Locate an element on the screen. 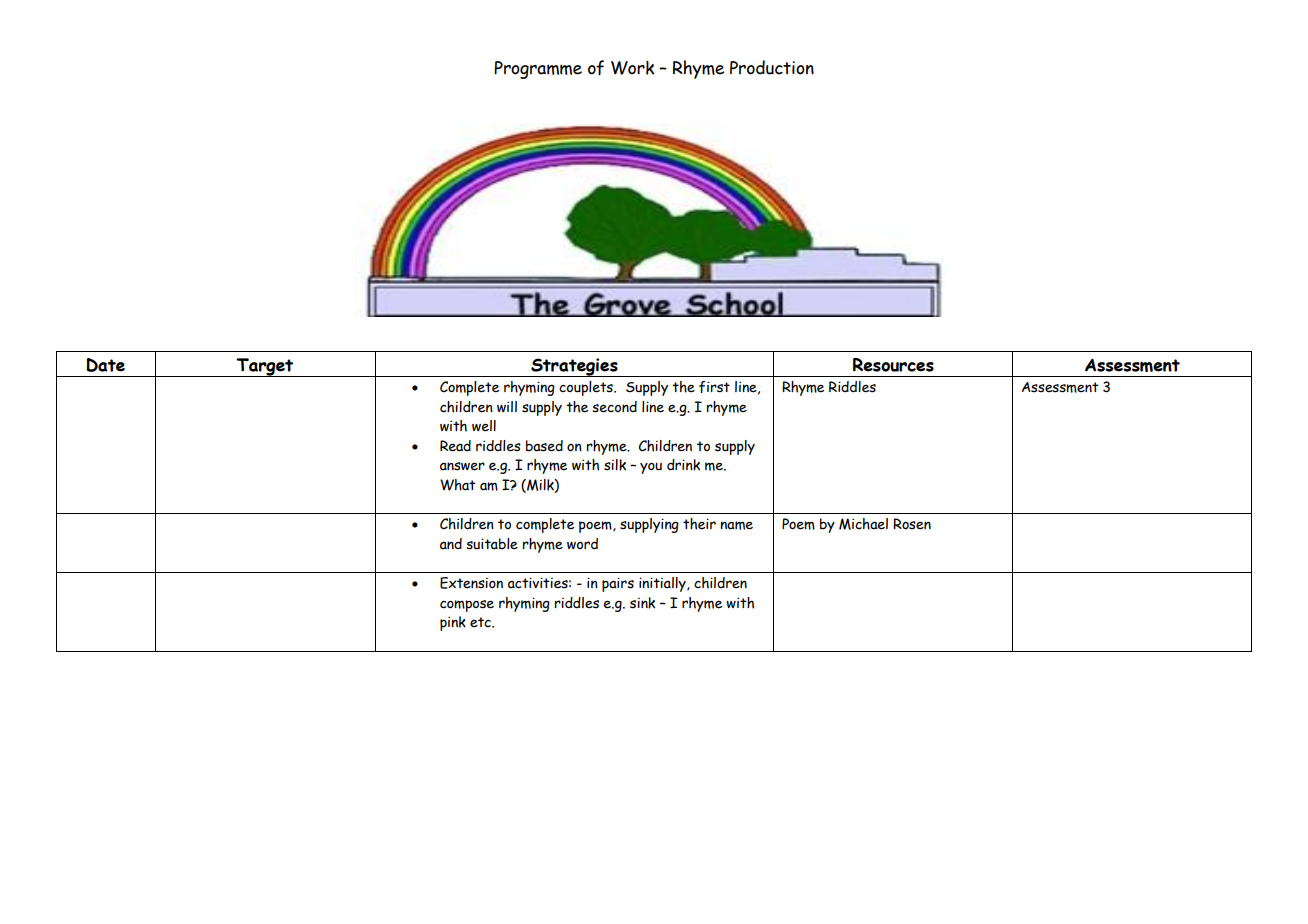 This screenshot has height=924, width=1308. couplets is located at coordinates (587, 388).
